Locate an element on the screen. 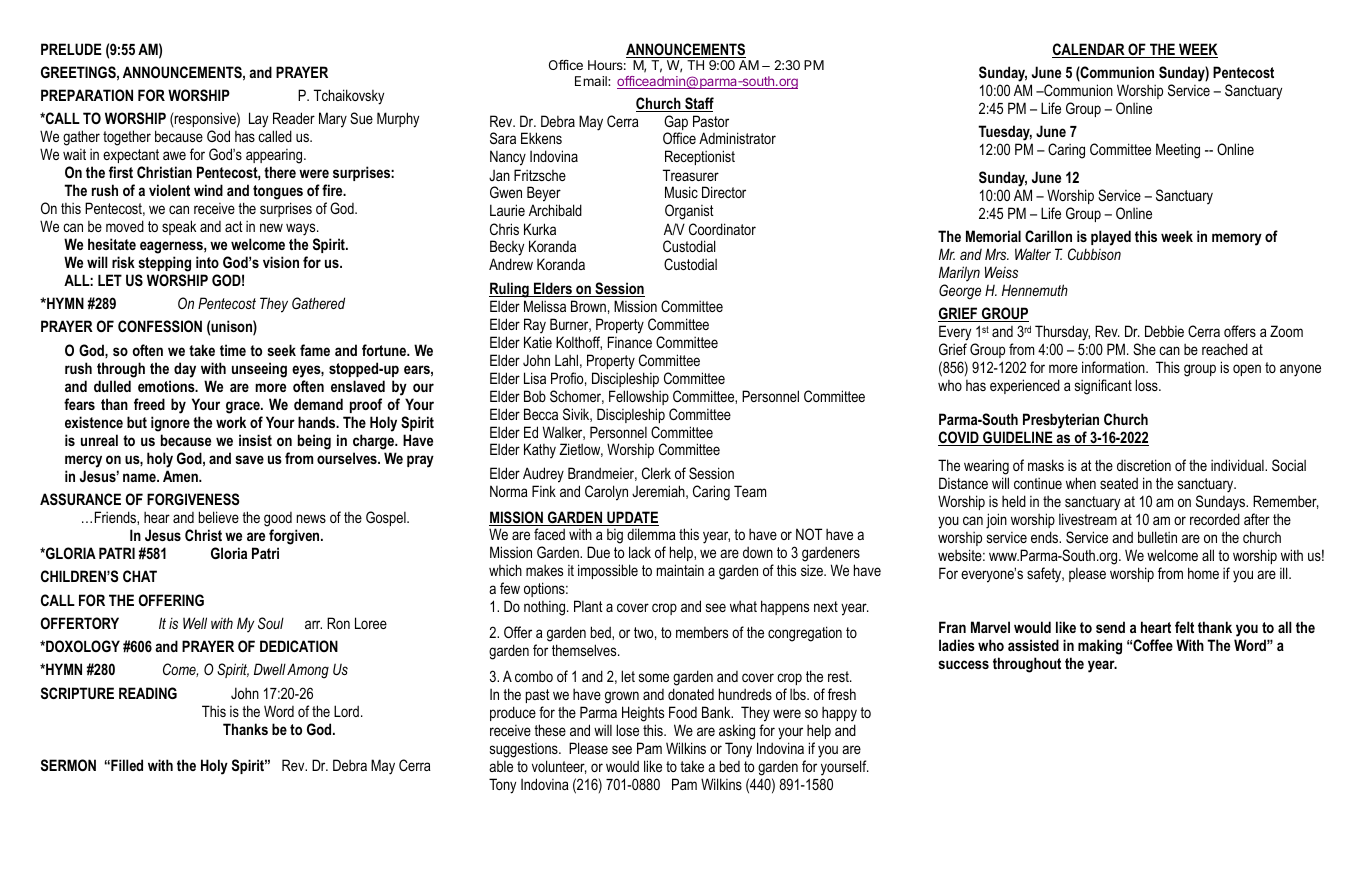 The height and width of the screenshot is (887, 1372). believe is located at coordinates (219, 517).
